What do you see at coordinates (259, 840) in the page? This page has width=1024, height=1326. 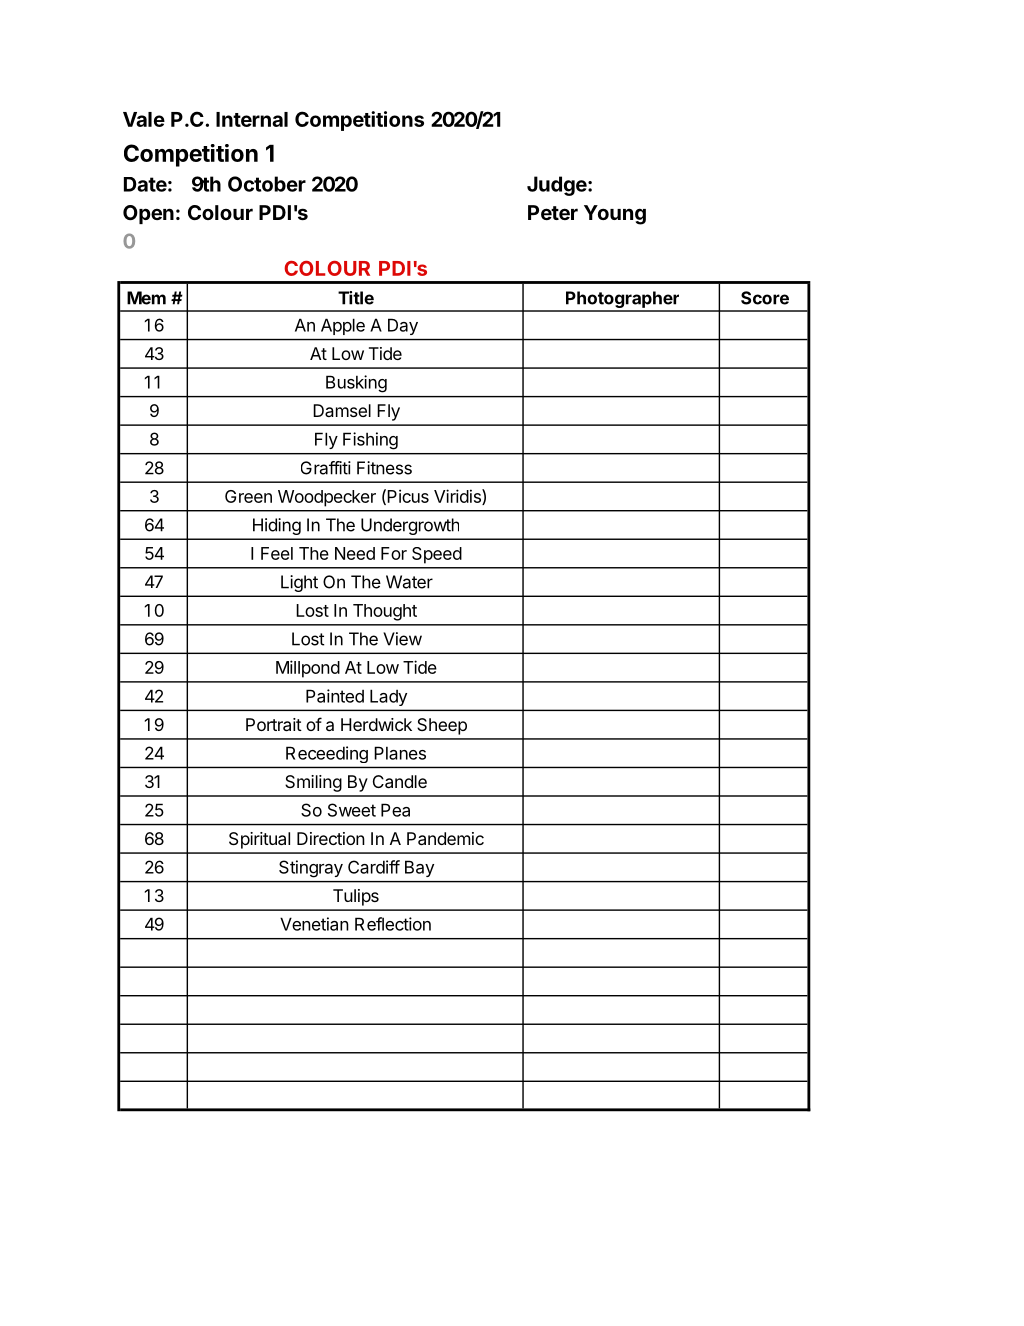 I see `Spiritual` at bounding box center [259, 840].
